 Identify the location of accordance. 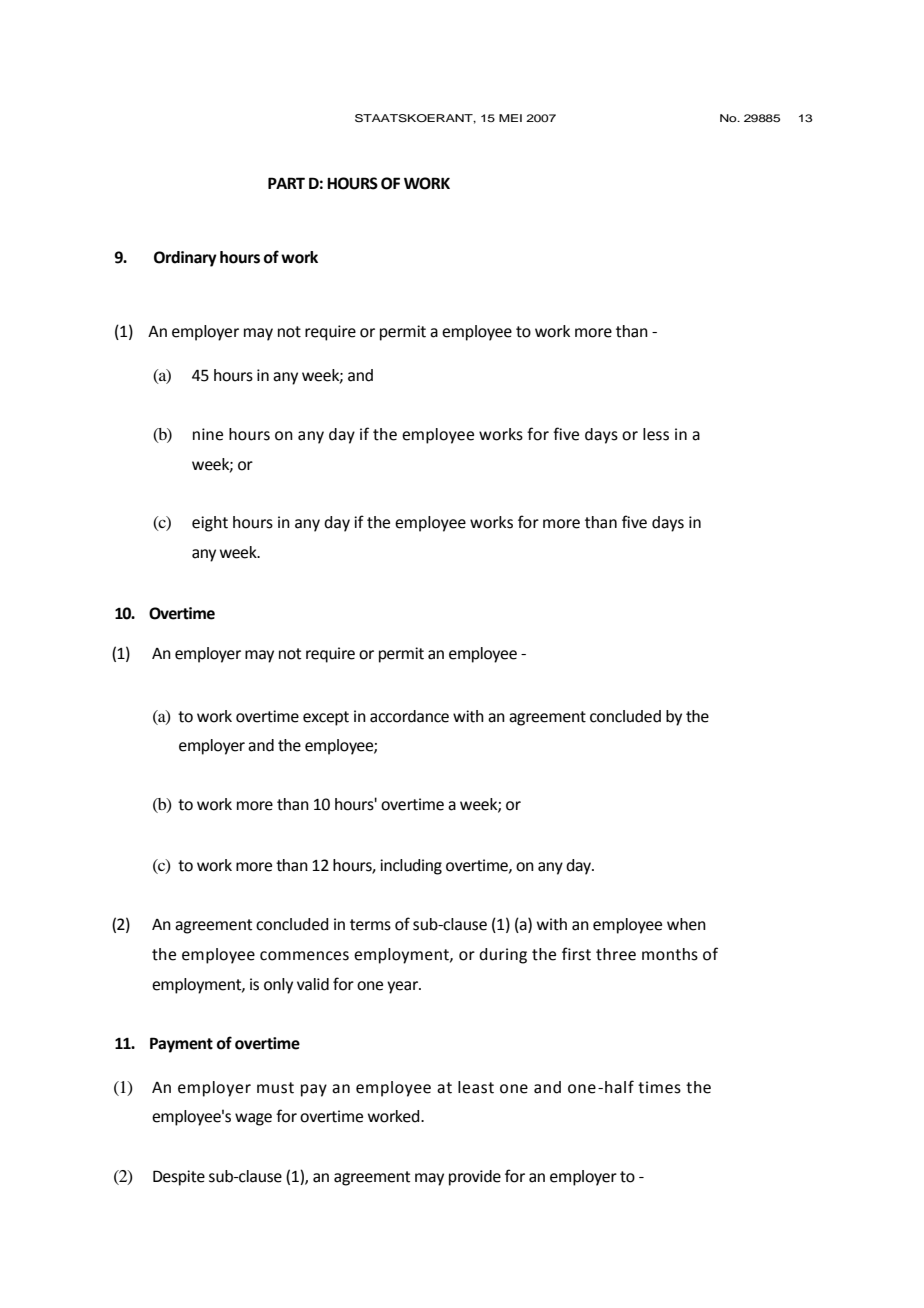
(409, 716).
